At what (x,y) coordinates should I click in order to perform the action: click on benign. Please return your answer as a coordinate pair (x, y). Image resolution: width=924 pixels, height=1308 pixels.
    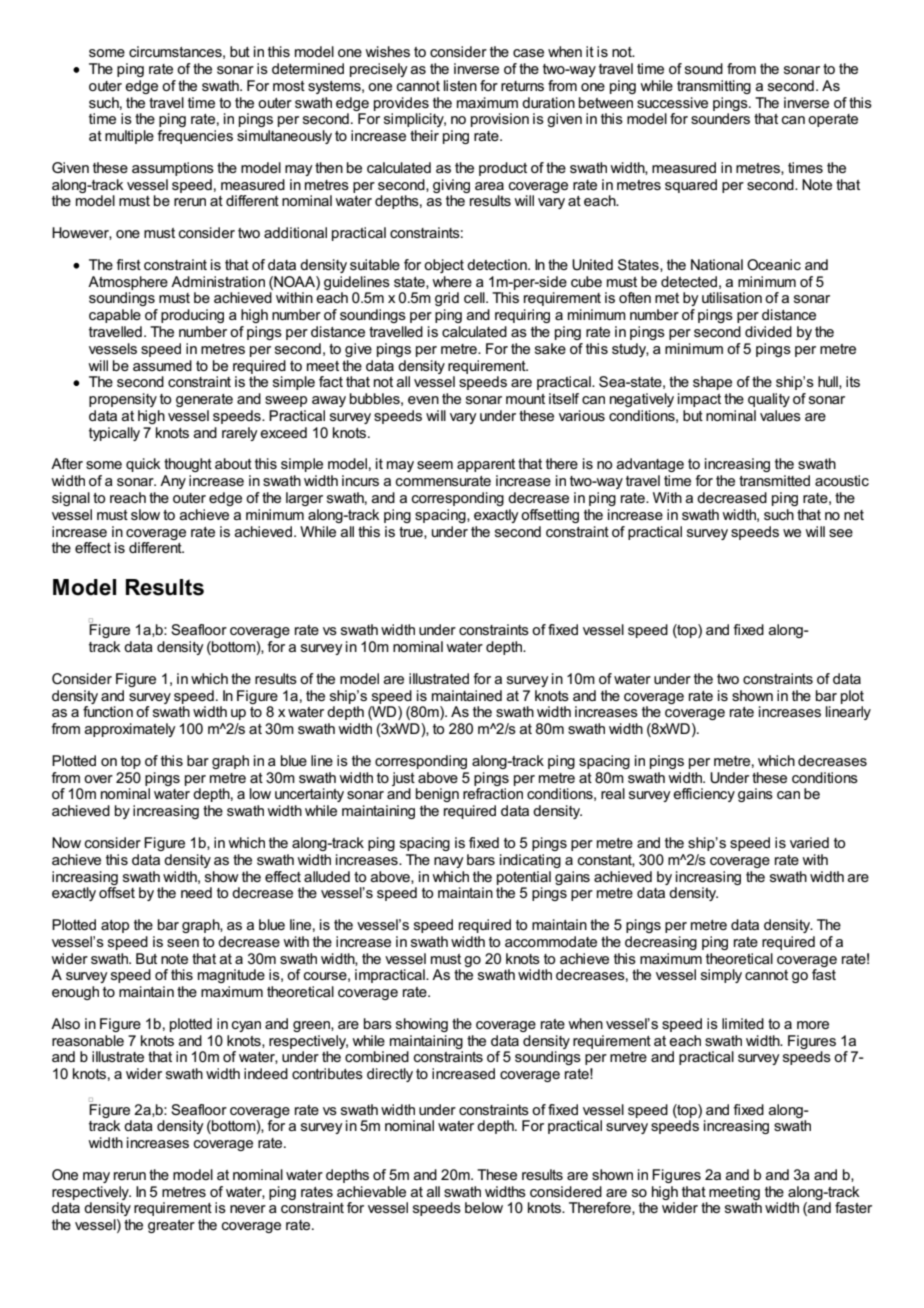
    Looking at the image, I should click on (437, 795).
